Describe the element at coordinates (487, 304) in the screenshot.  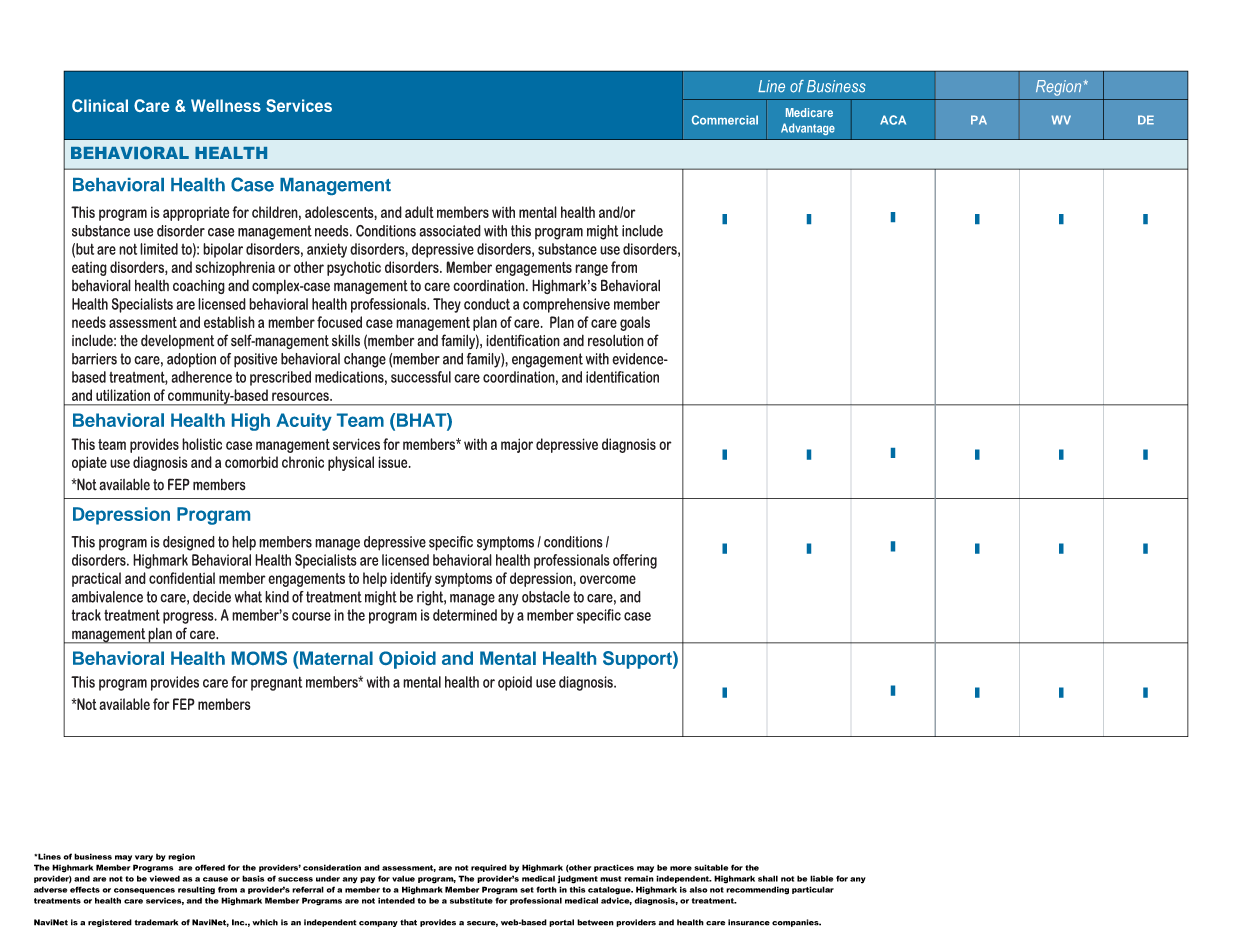
I see `conduct` at that location.
